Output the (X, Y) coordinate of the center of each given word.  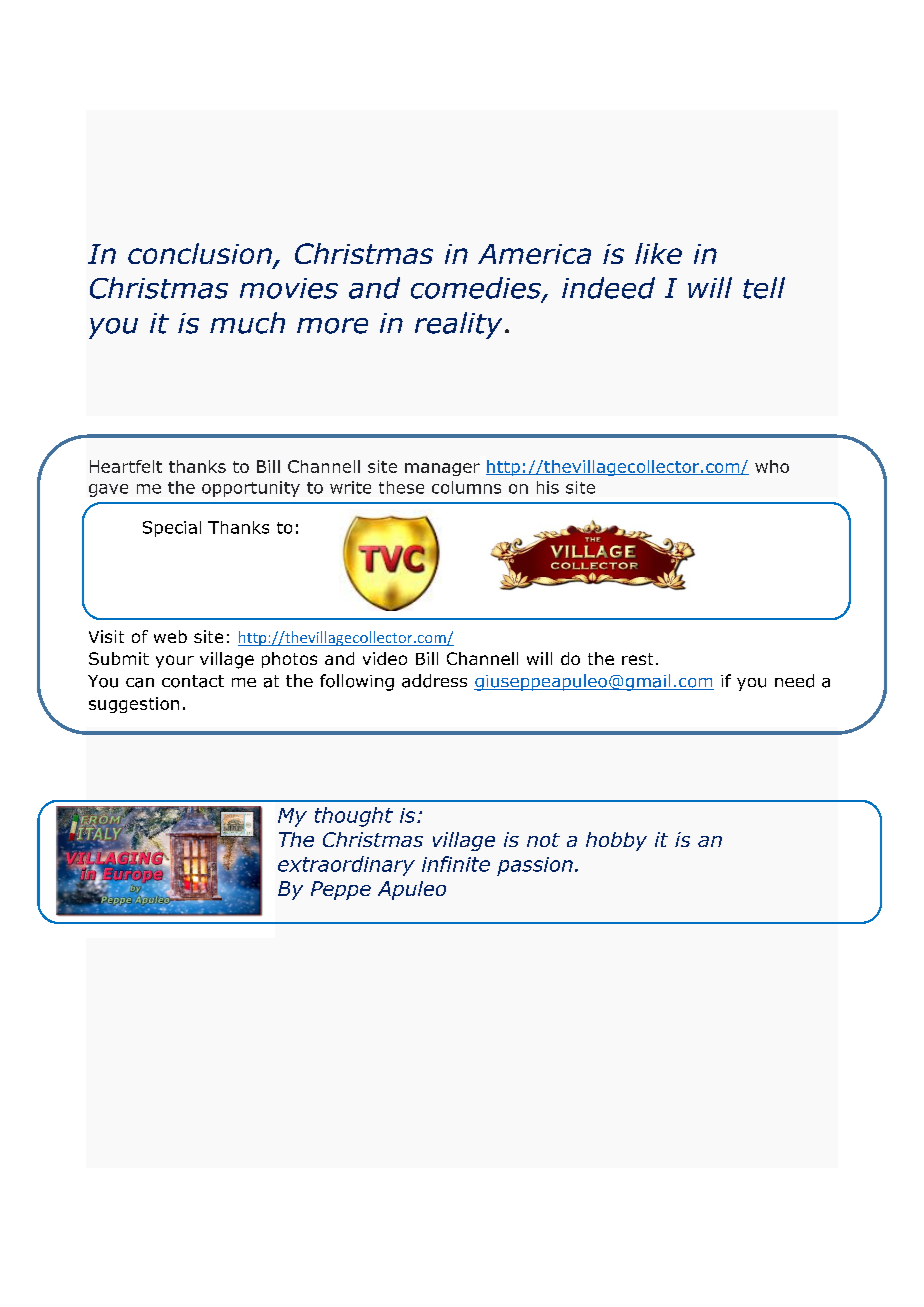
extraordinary (346, 866)
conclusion (201, 255)
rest (637, 659)
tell (764, 288)
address (434, 681)
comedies (477, 289)
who (772, 466)
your (175, 661)
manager (442, 469)
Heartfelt (126, 466)
